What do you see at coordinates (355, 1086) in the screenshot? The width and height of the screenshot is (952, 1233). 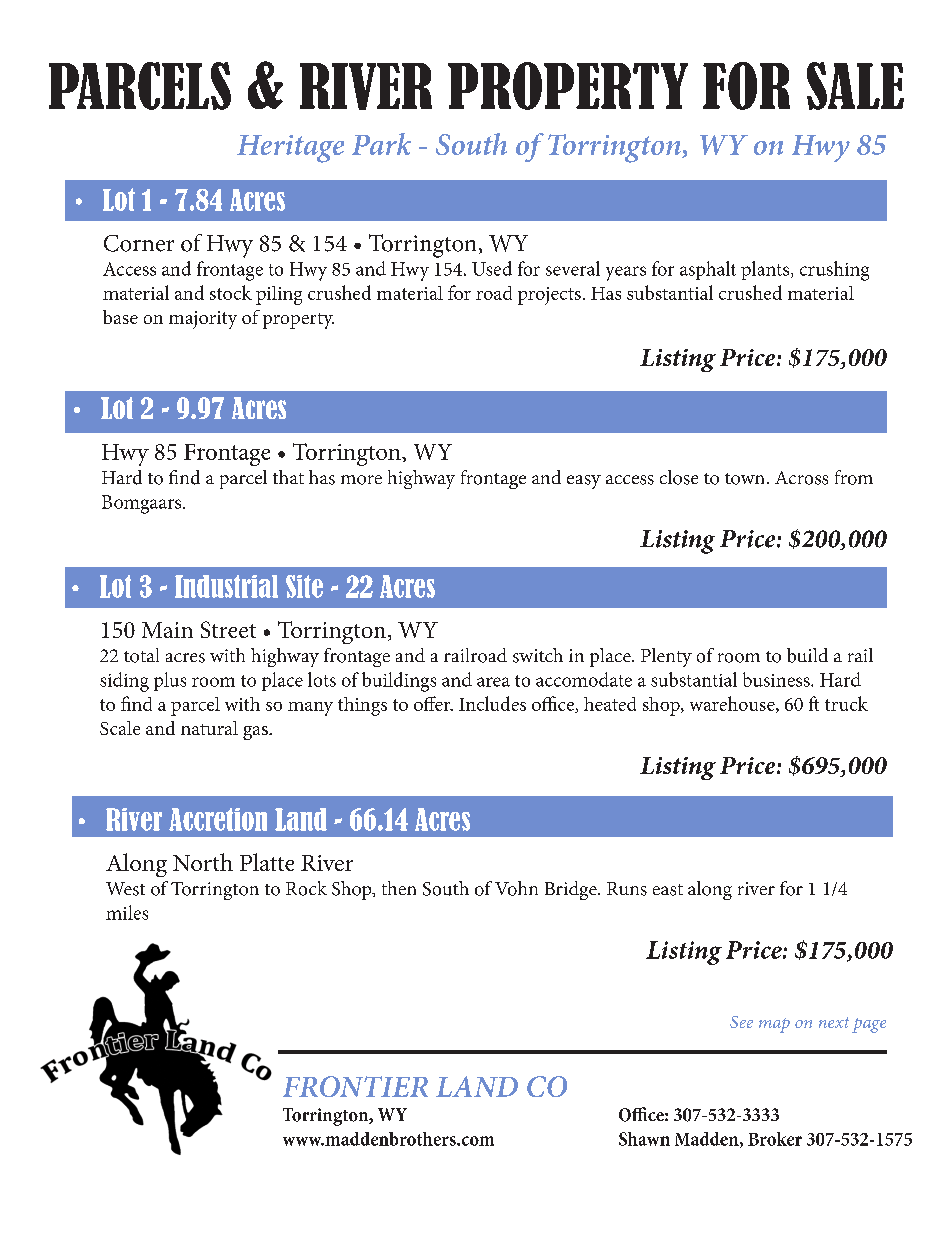 I see `FRONTIER` at bounding box center [355, 1086].
